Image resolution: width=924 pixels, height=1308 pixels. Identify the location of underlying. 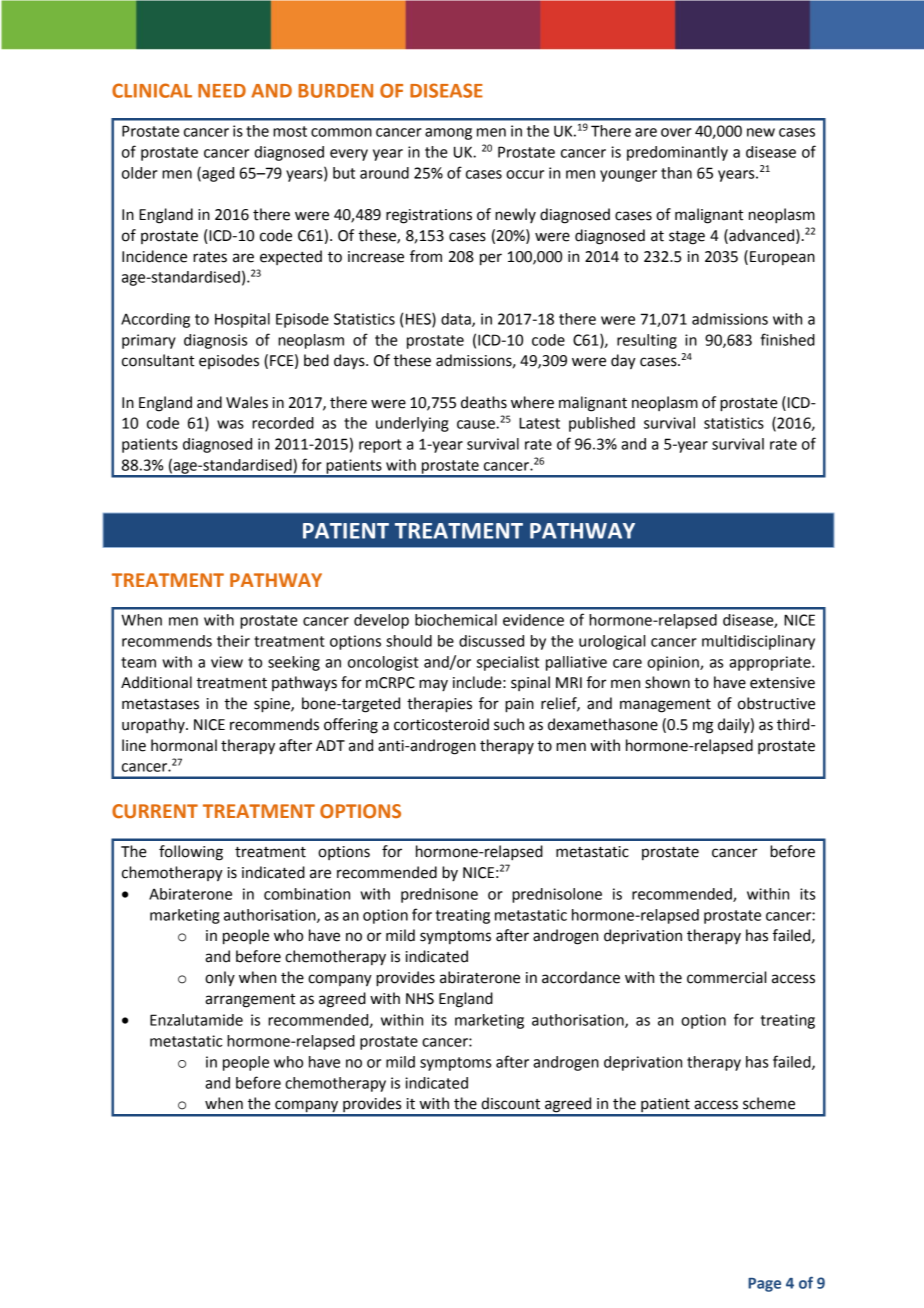
(412, 424).
